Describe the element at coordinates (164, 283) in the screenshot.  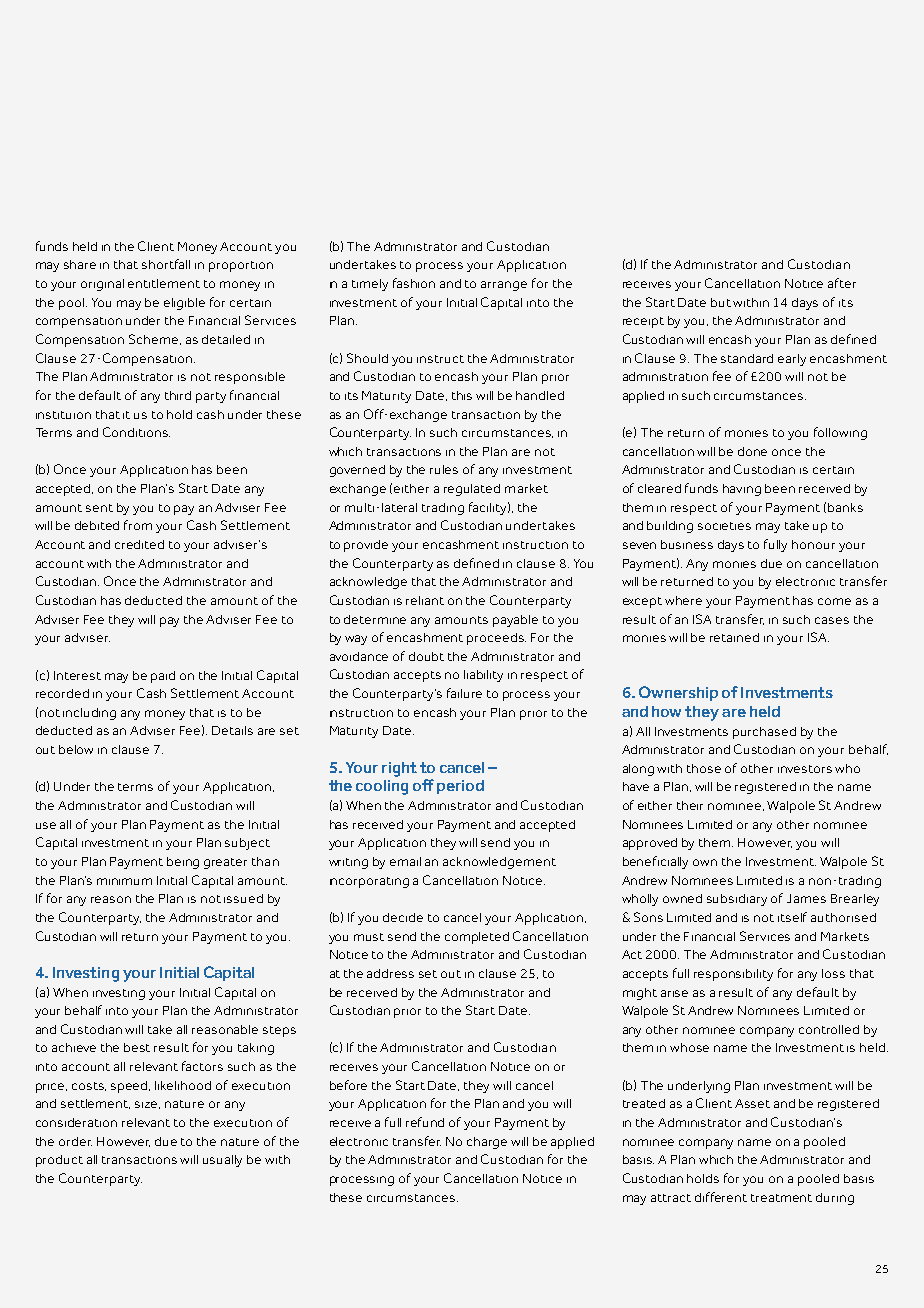
I see `entitlement` at that location.
